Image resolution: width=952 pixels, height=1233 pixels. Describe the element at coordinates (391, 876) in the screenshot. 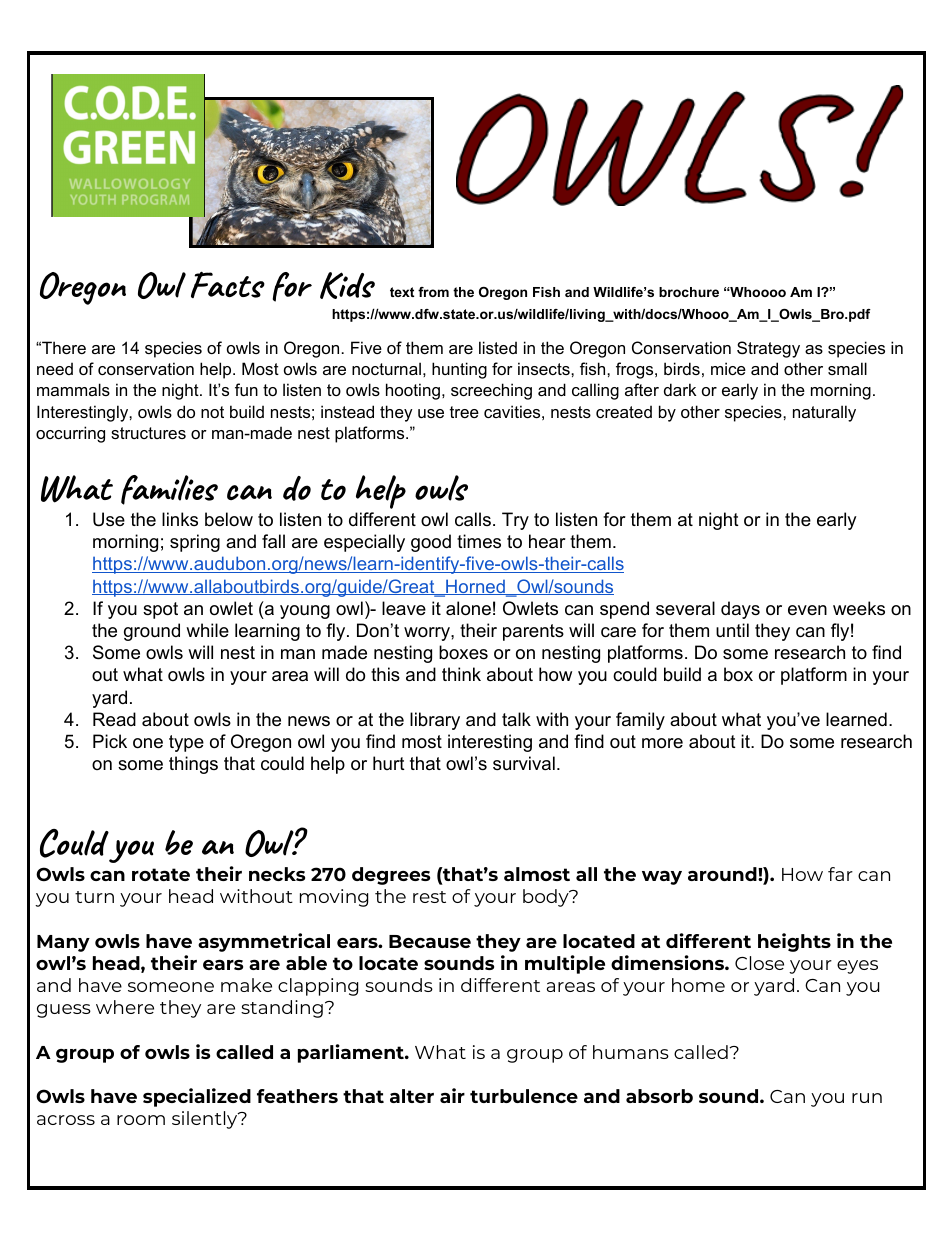

I see `degrees` at that location.
